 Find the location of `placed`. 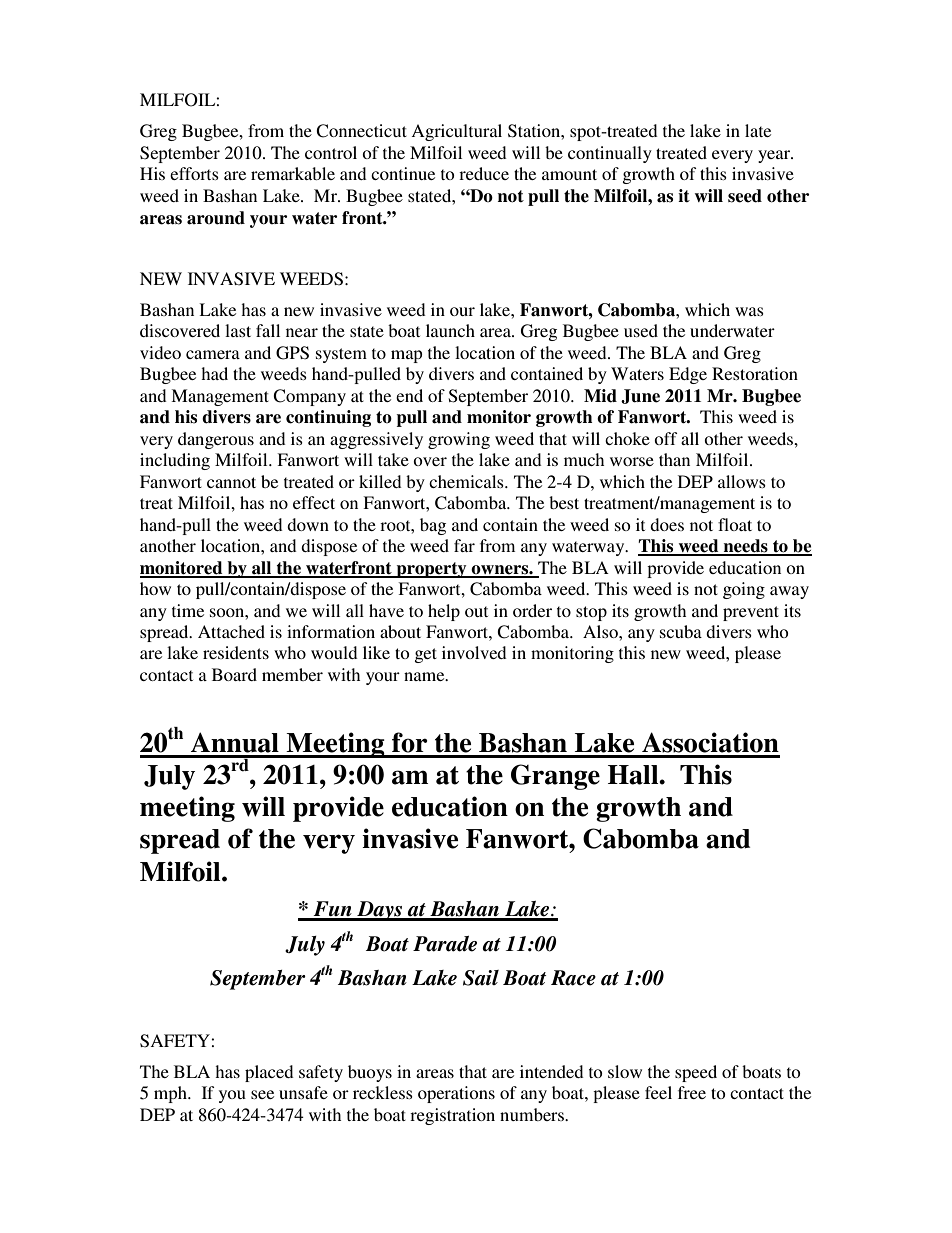

placed is located at coordinates (269, 1073).
